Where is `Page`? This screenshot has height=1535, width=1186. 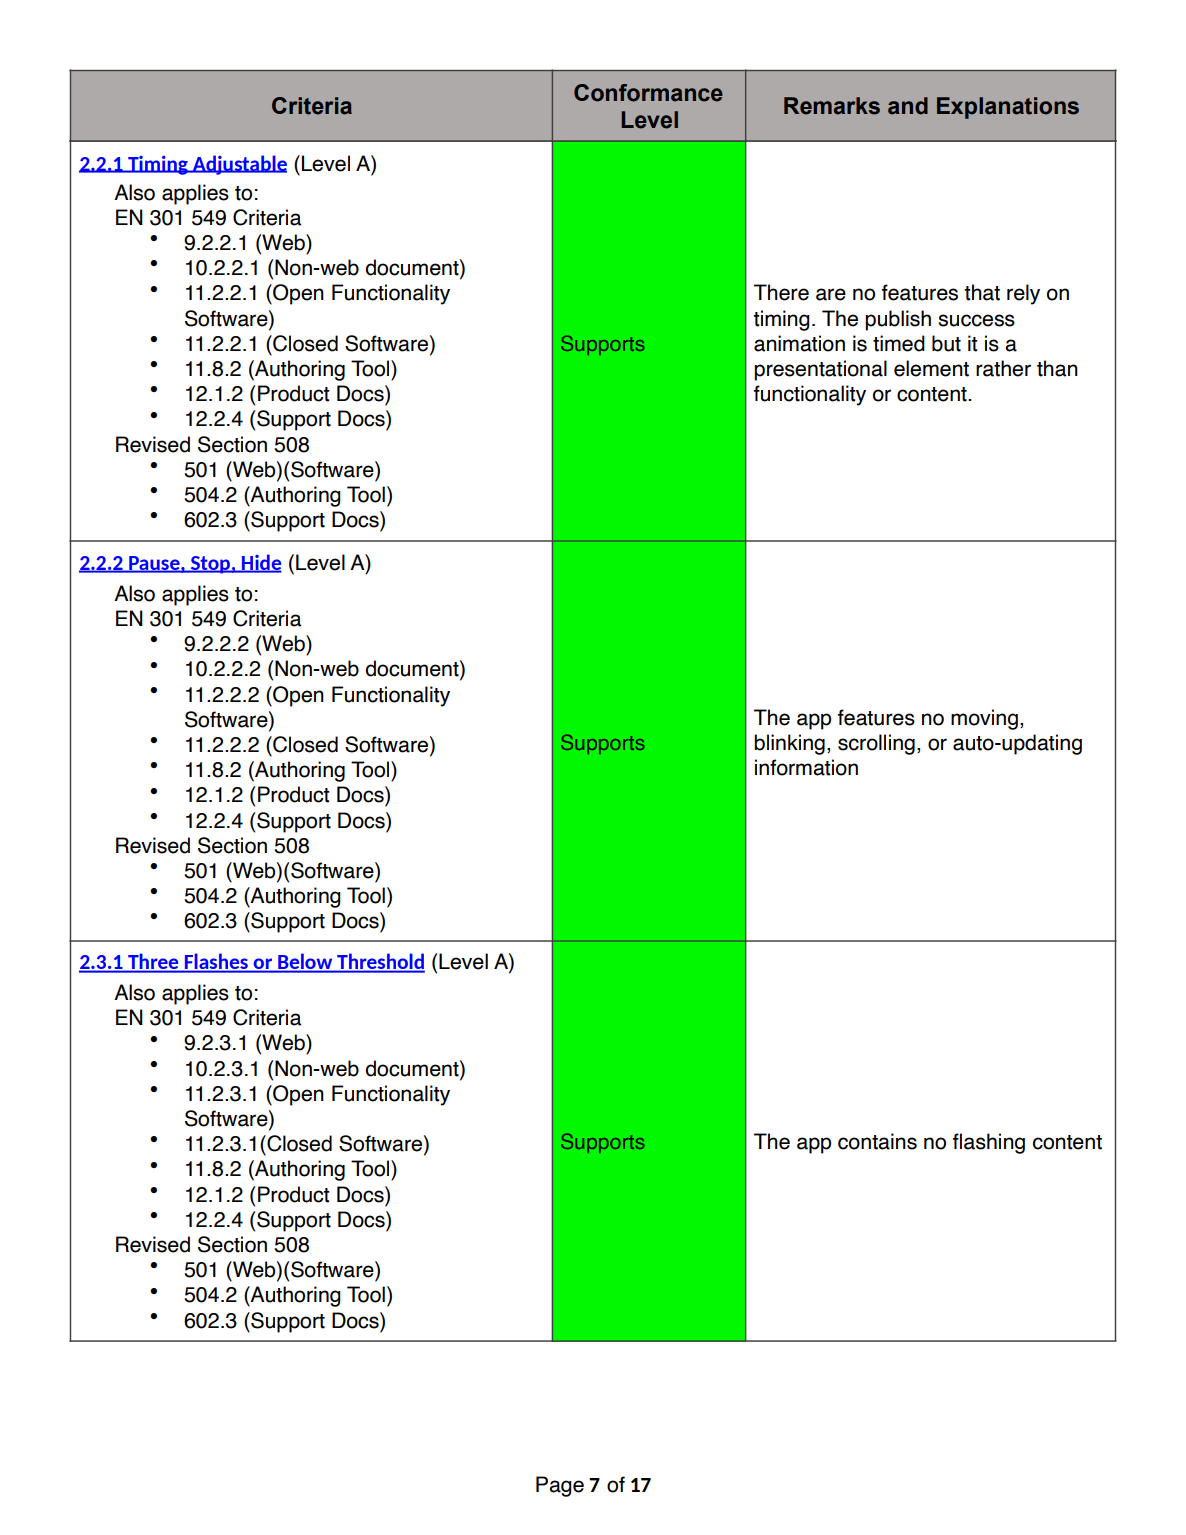
Page is located at coordinates (560, 1486).
